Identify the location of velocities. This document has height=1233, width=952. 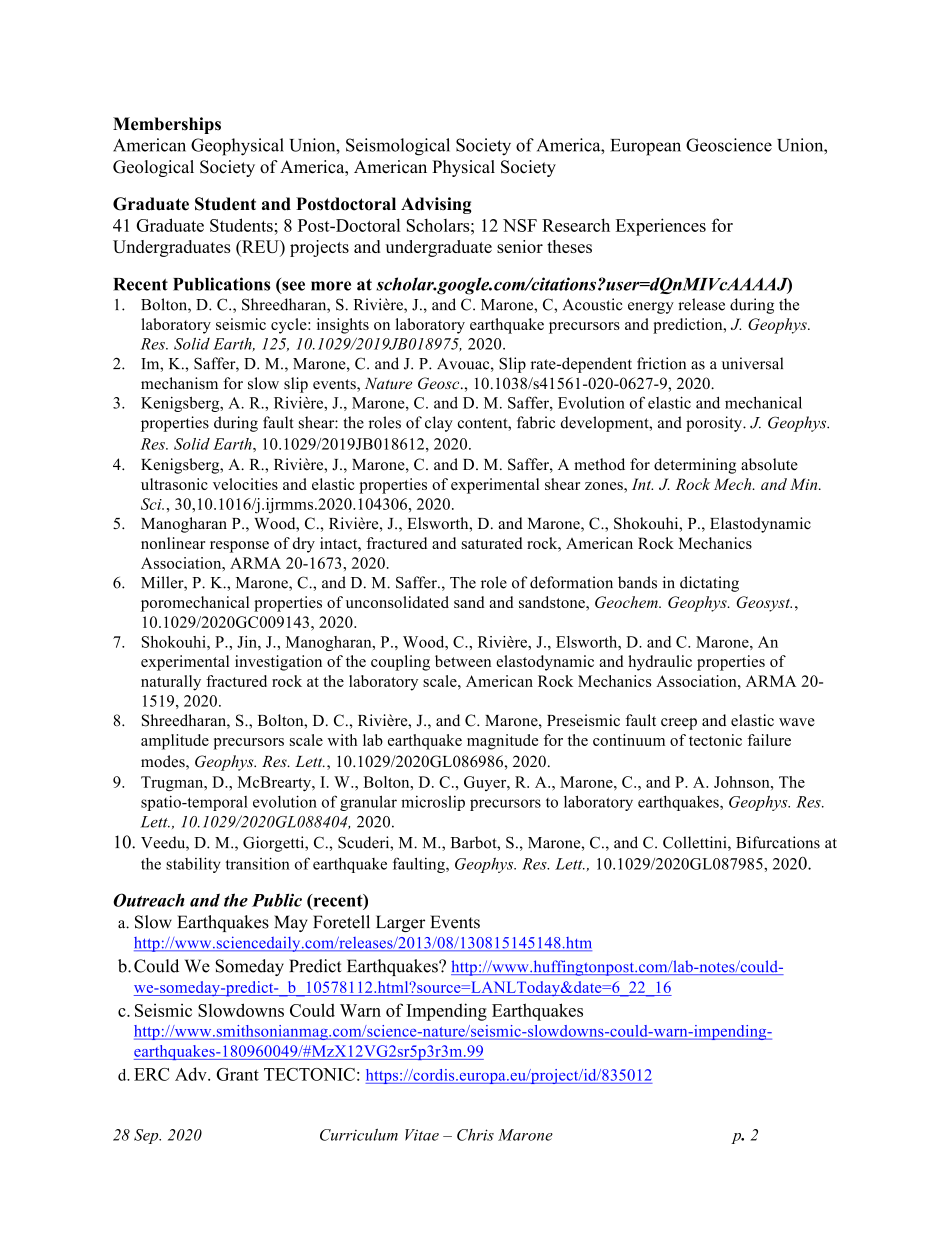
(245, 484).
